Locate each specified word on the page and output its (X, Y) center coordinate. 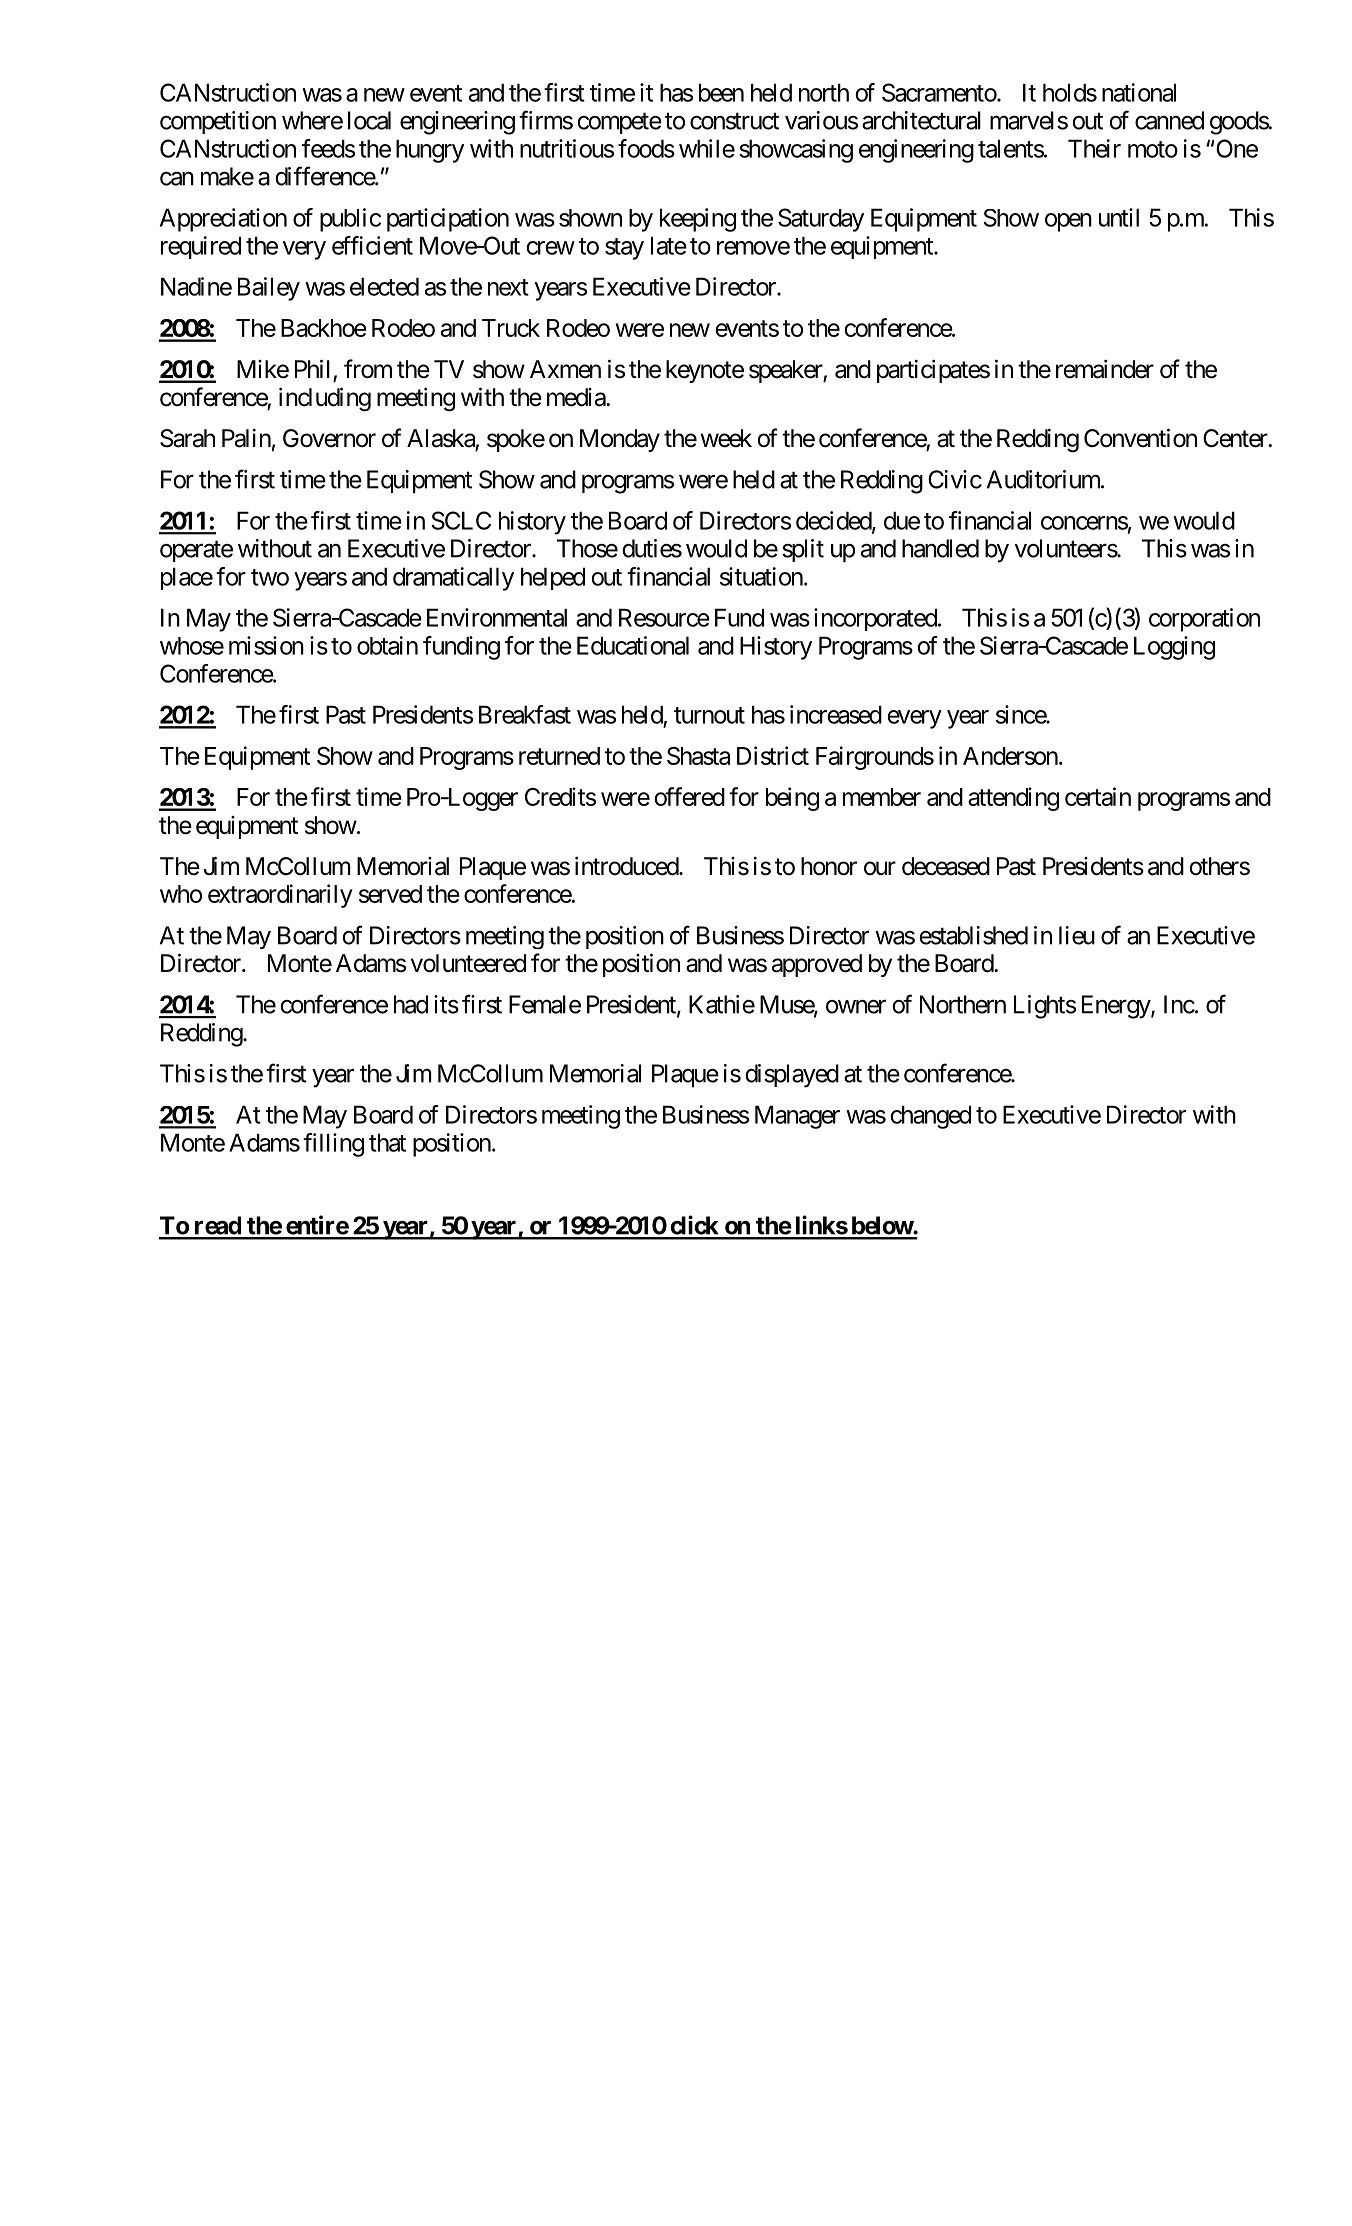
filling (333, 1145)
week (726, 438)
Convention (1140, 438)
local (369, 120)
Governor (329, 438)
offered (689, 796)
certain (1098, 796)
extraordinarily (280, 896)
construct (734, 121)
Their (1094, 148)
